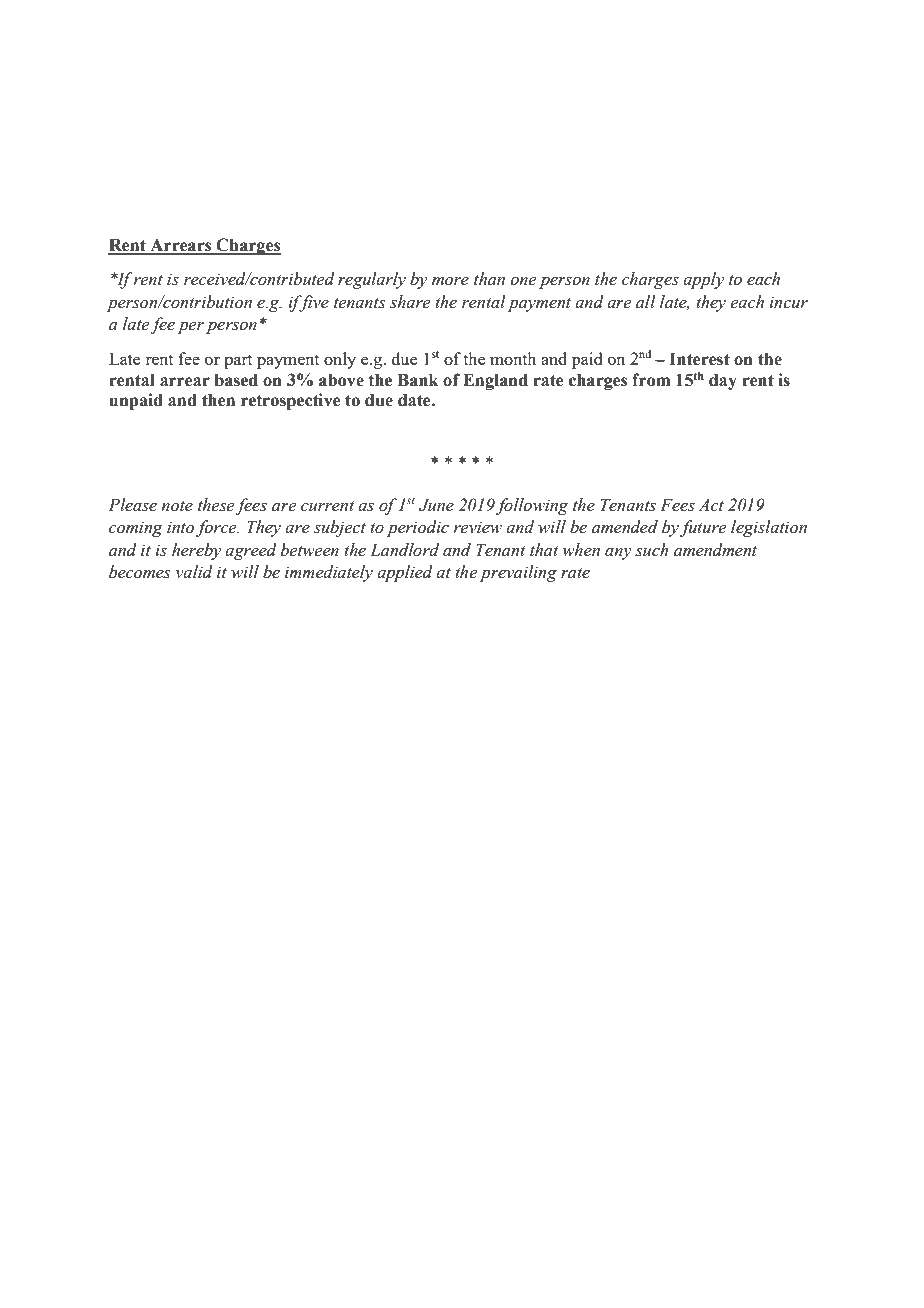 This document has width=924, height=1308. What do you see at coordinates (372, 280) in the document?
I see `regularly` at bounding box center [372, 280].
